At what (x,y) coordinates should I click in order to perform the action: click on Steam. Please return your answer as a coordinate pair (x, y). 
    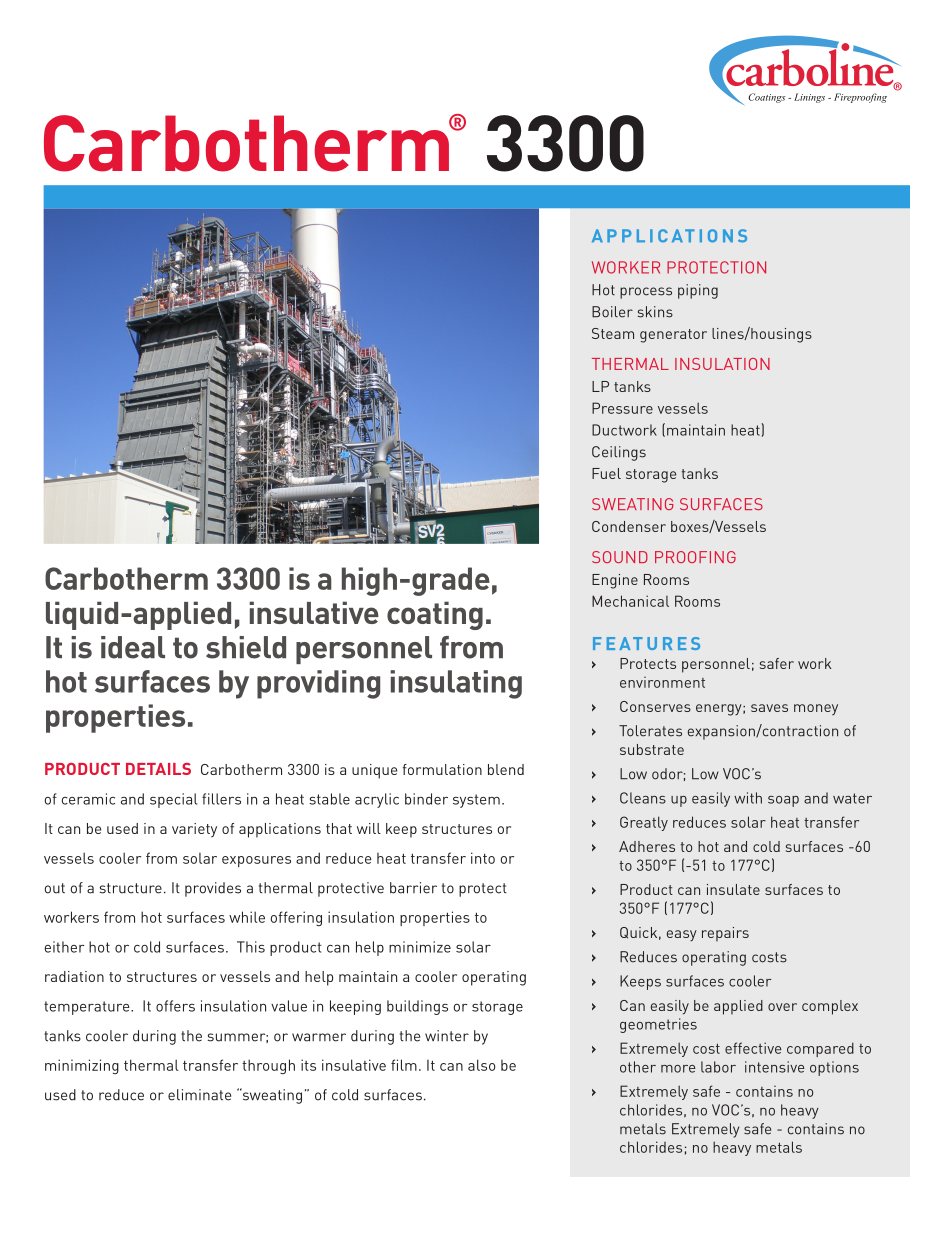
    Looking at the image, I should click on (613, 333).
